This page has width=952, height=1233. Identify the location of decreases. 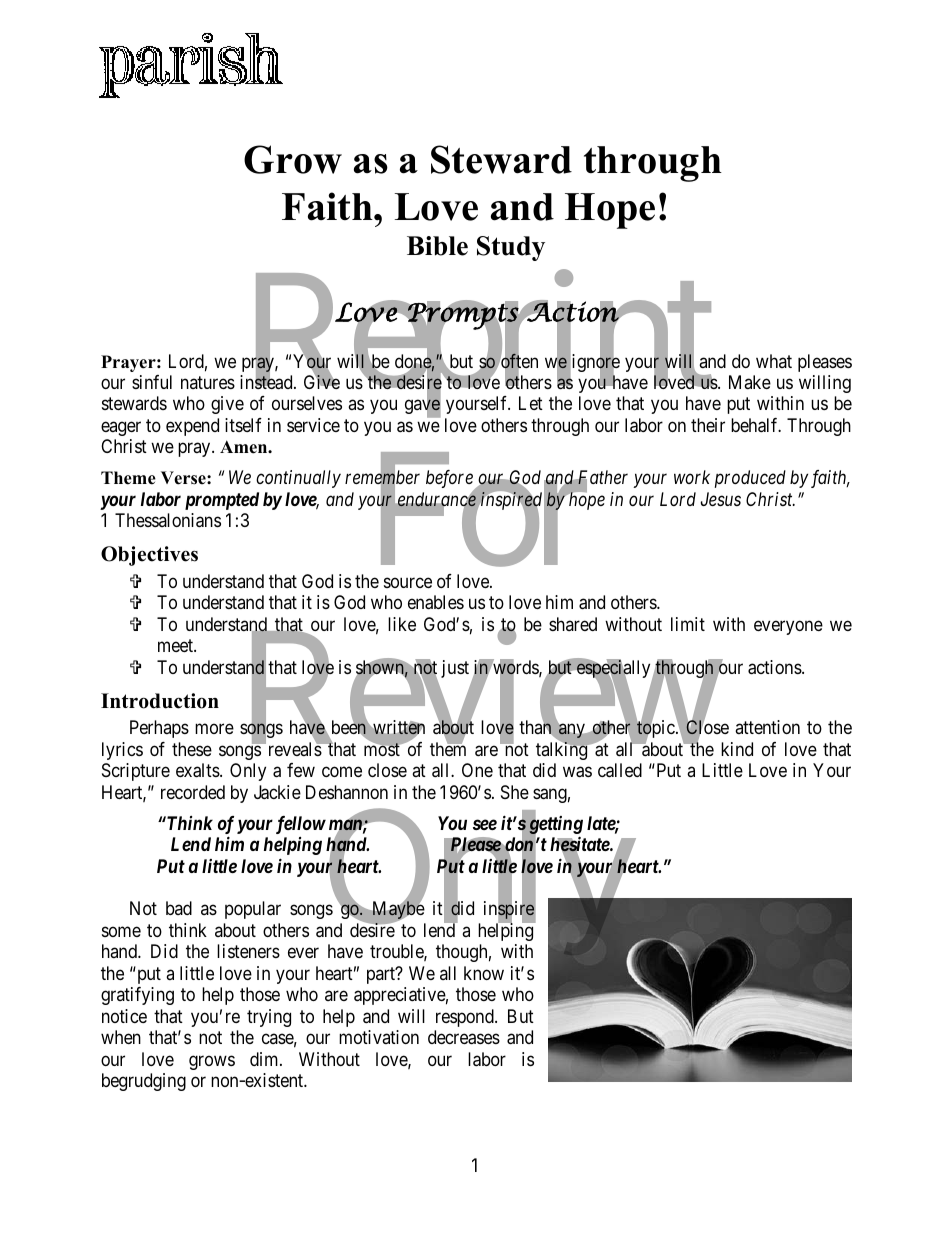
(464, 1037).
